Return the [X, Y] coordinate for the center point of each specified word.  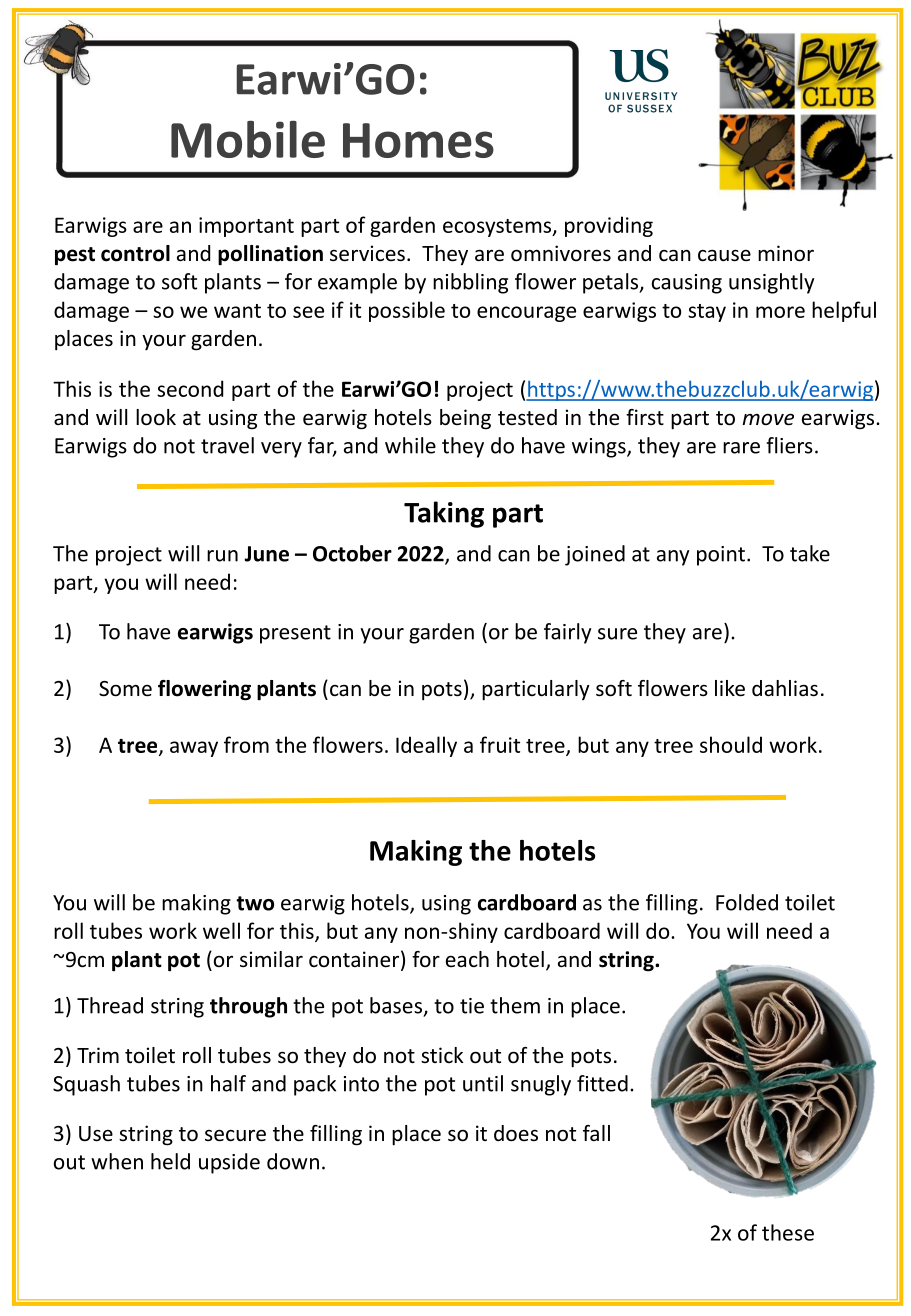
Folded [747, 902]
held [170, 1161]
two [255, 903]
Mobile [248, 139]
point [721, 556]
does [516, 1133]
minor [786, 253]
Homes [418, 140]
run [222, 556]
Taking [444, 514]
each [467, 959]
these [788, 1232]
